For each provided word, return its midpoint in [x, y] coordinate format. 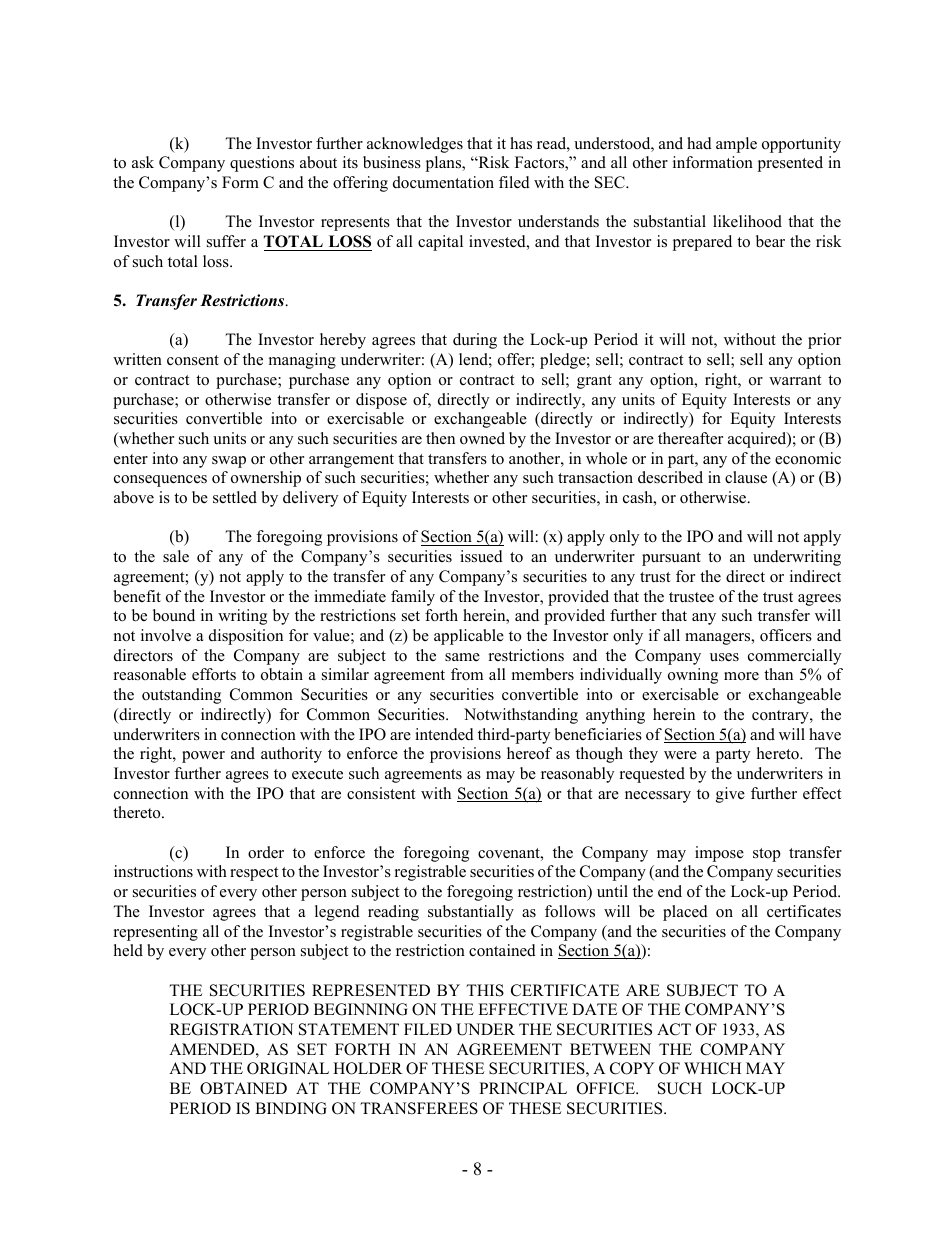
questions [262, 164]
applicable [469, 637]
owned [482, 438]
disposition [246, 637]
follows [570, 911]
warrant [795, 380]
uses [724, 657]
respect [254, 874]
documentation [443, 182]
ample [736, 145]
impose [719, 854]
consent [193, 360]
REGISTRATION [232, 1029]
